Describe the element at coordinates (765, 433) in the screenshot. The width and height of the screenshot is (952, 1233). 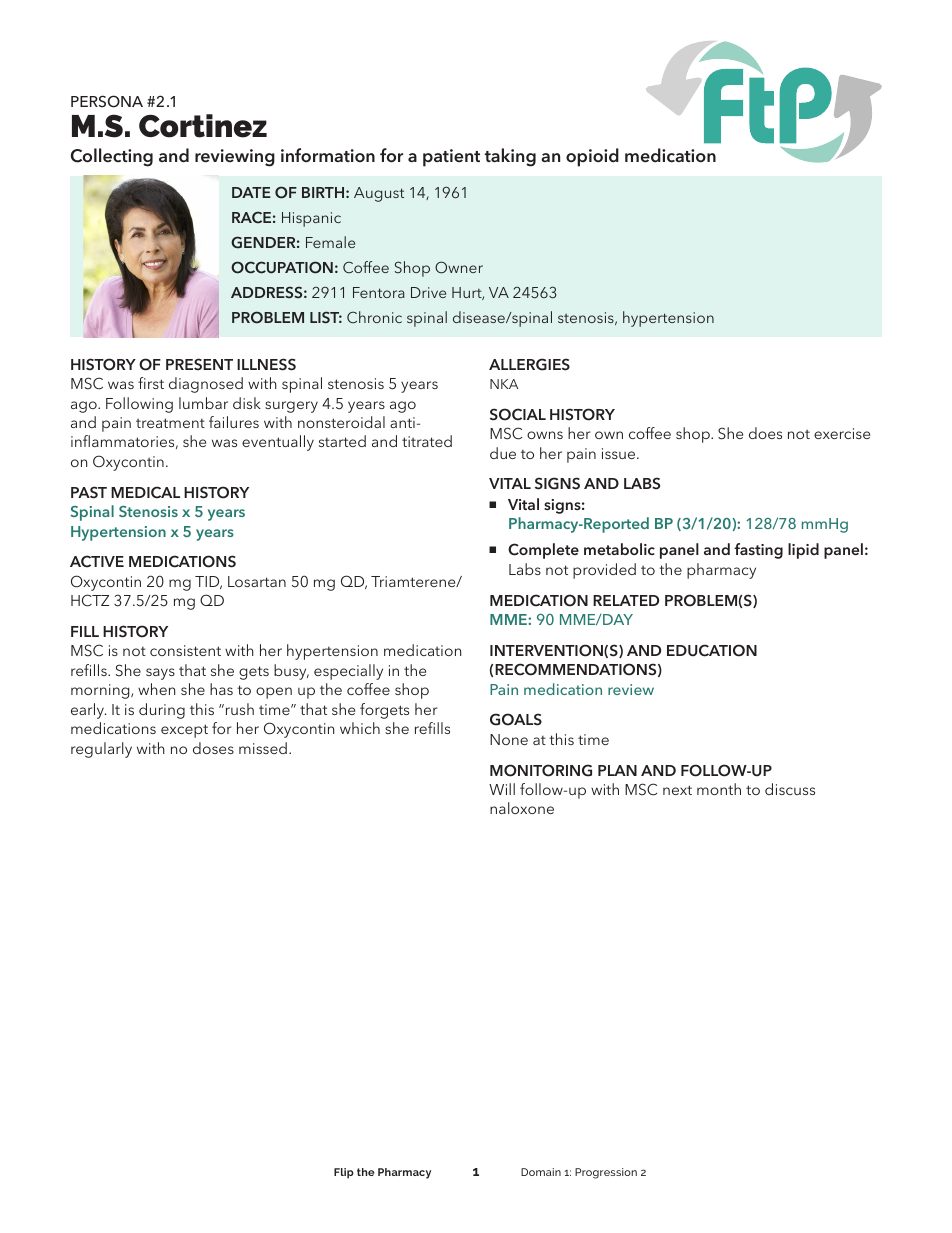
I see `does` at that location.
